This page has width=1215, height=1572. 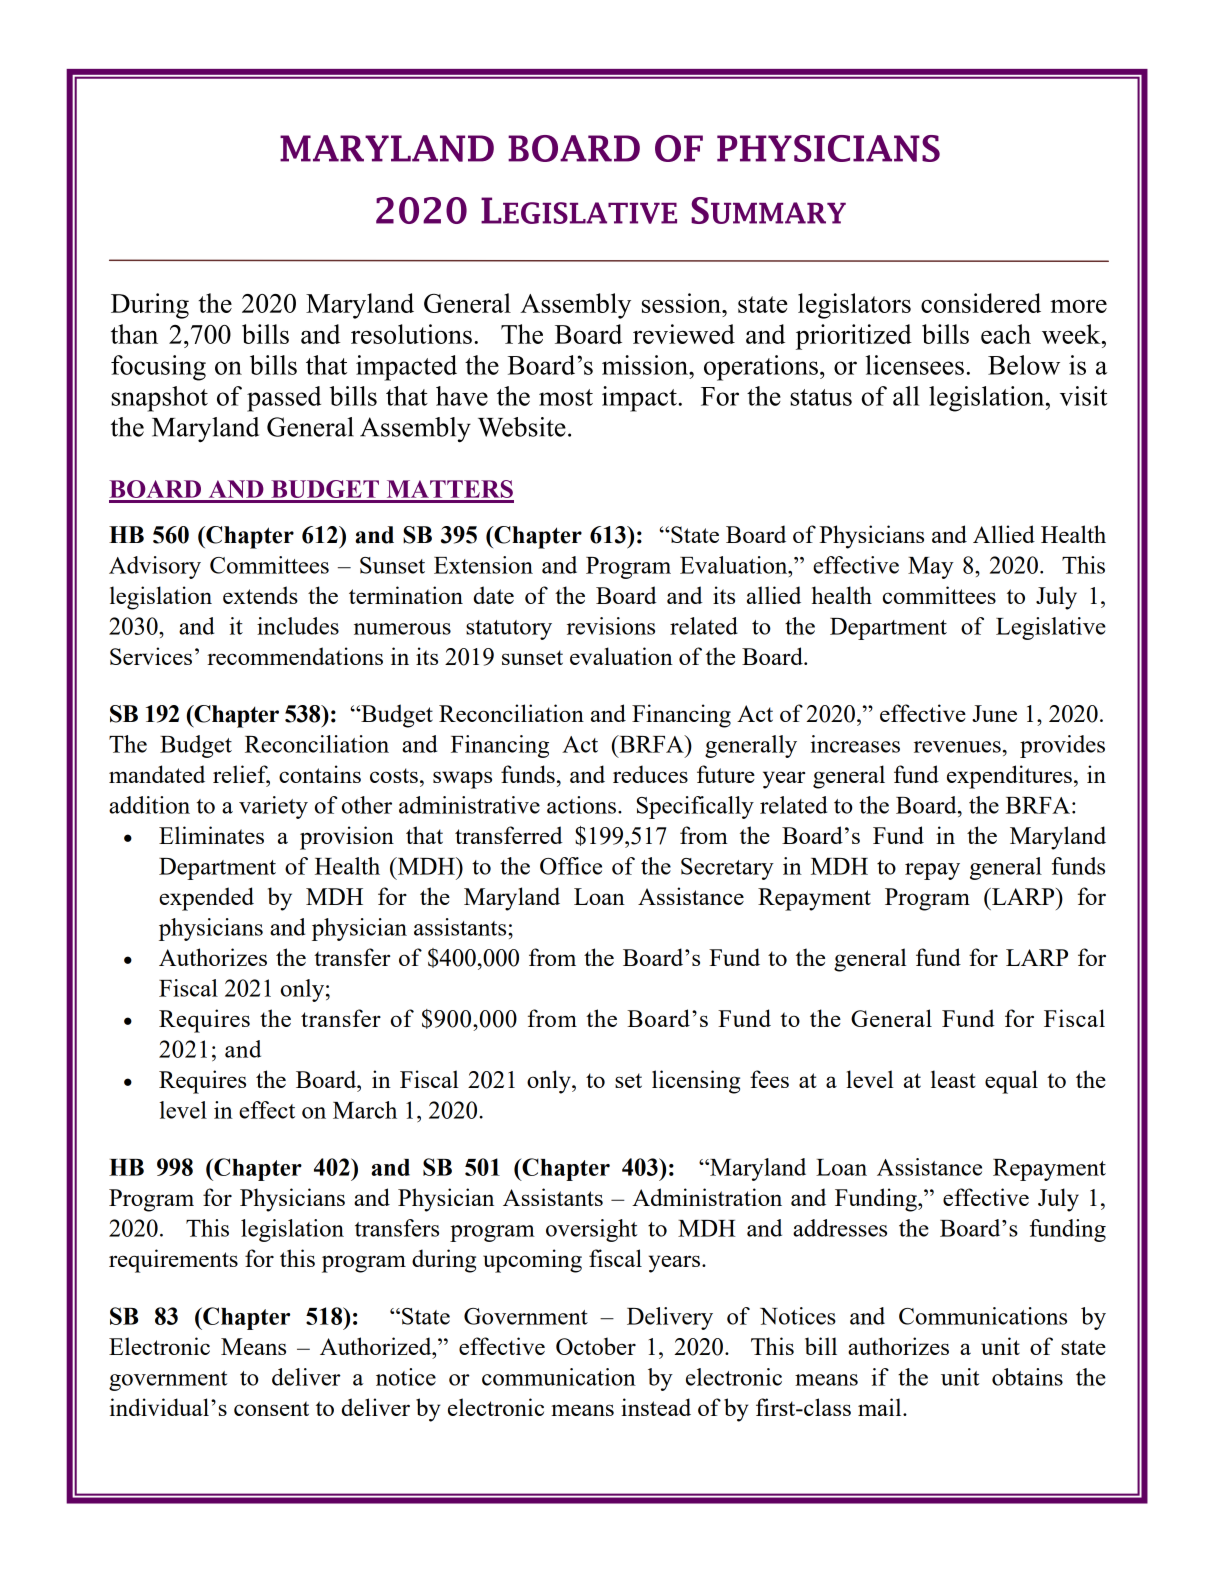 I want to click on consent, so click(x=271, y=1408).
